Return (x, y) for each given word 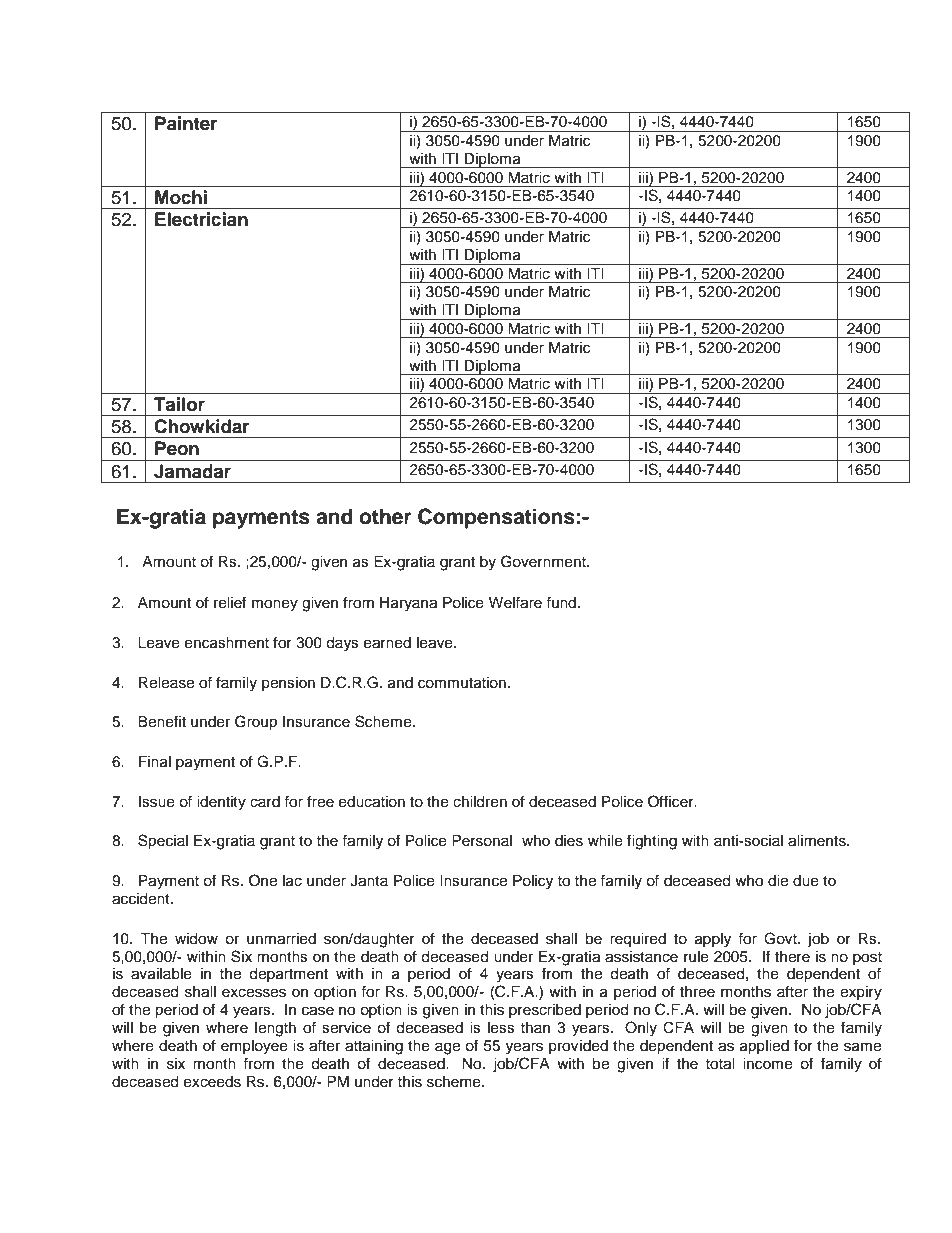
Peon (177, 448)
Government (544, 561)
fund (562, 602)
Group (256, 723)
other (385, 517)
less (501, 1028)
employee (254, 1047)
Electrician (201, 219)
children (480, 802)
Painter (186, 123)
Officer (672, 801)
